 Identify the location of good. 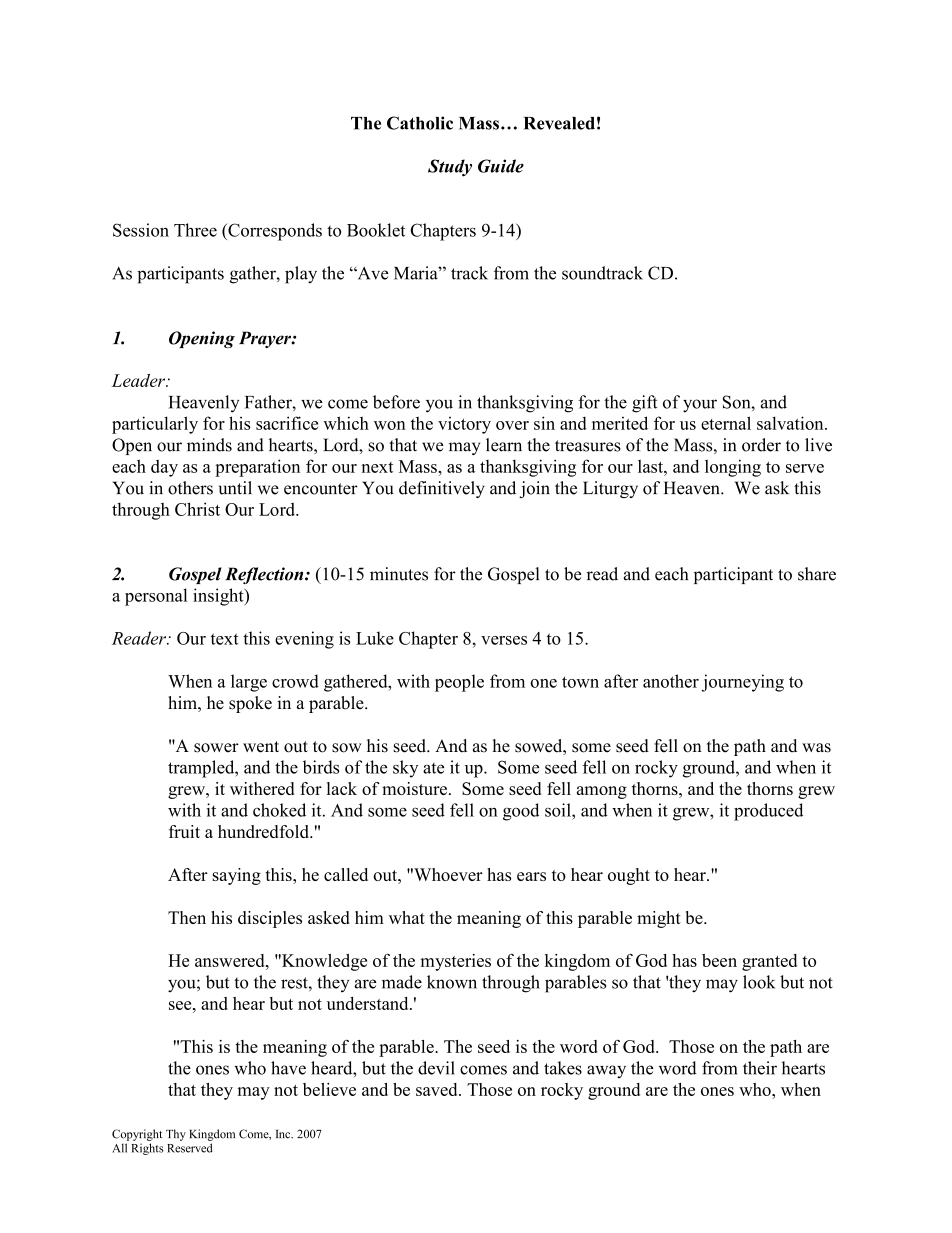
(521, 812).
